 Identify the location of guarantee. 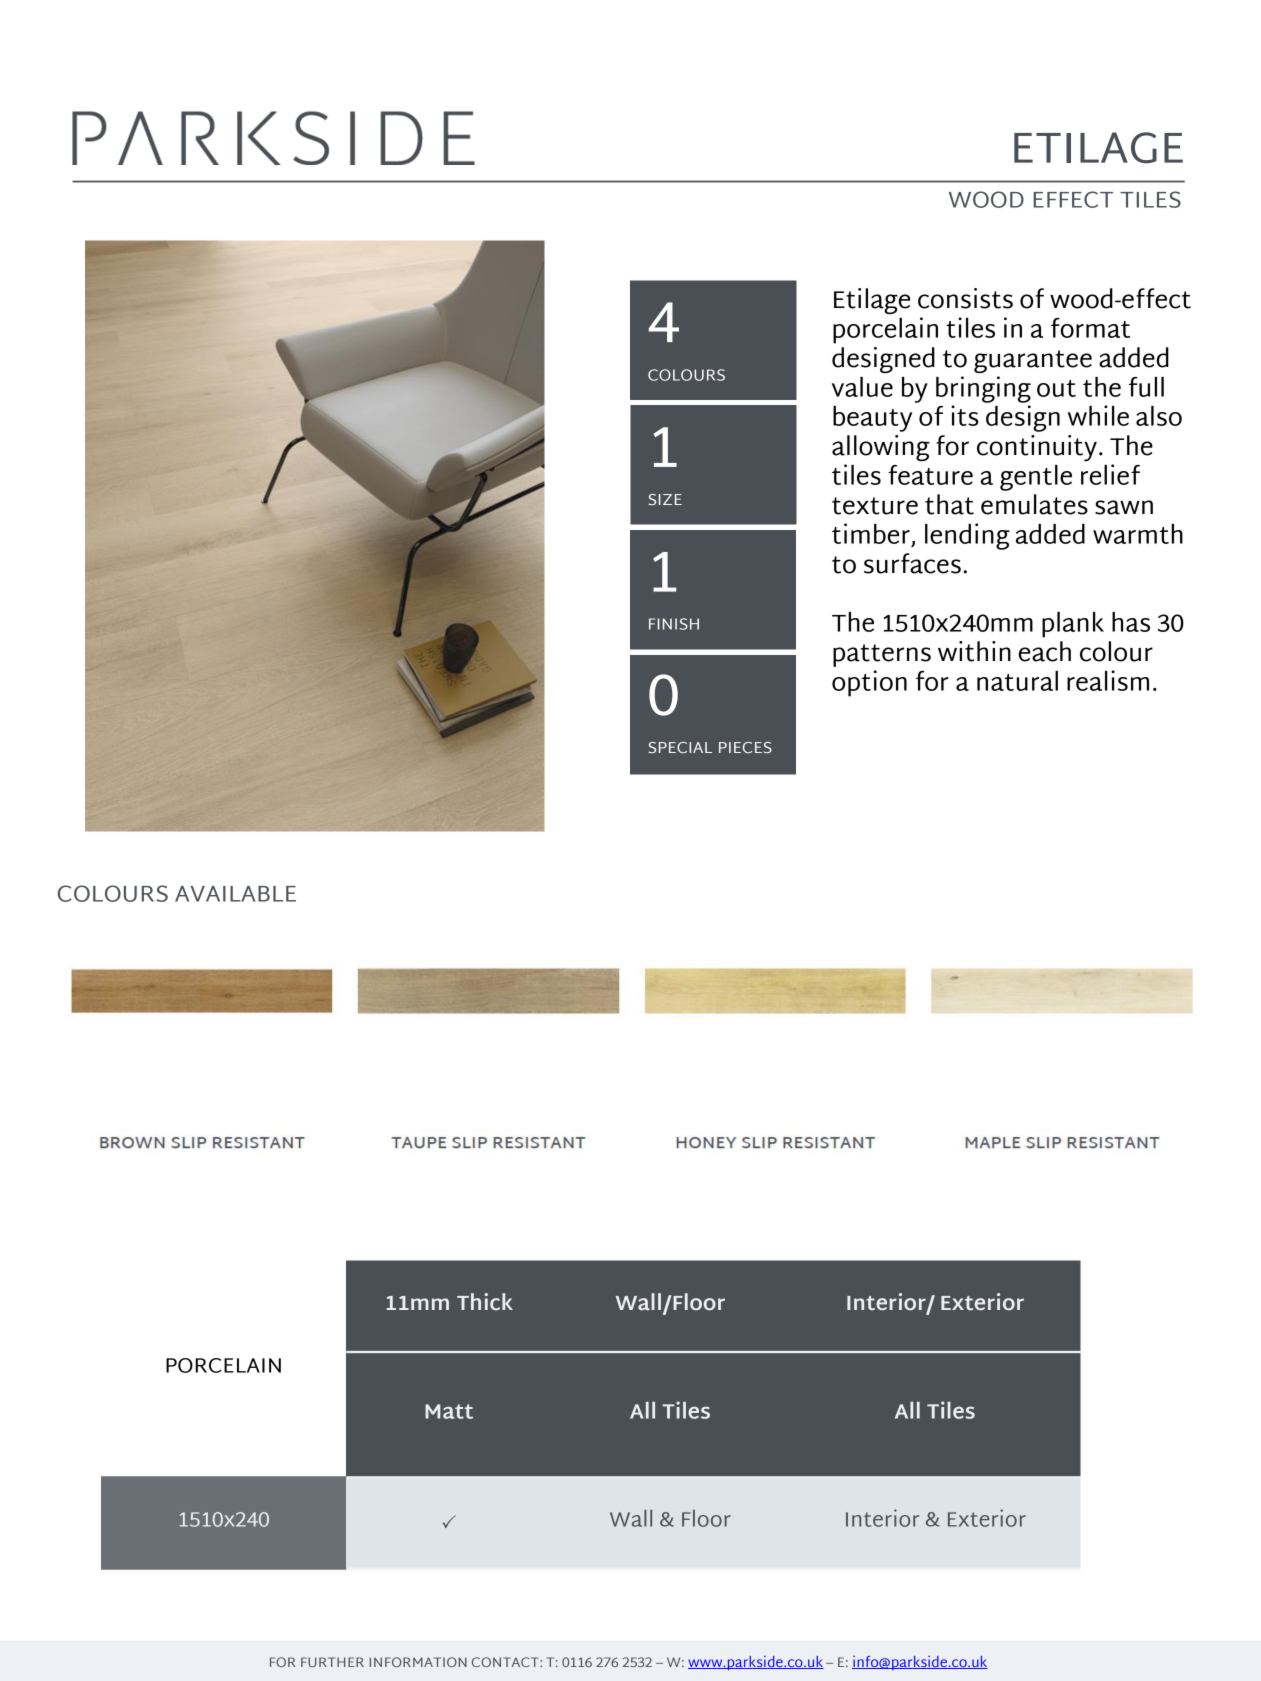
(1033, 361).
